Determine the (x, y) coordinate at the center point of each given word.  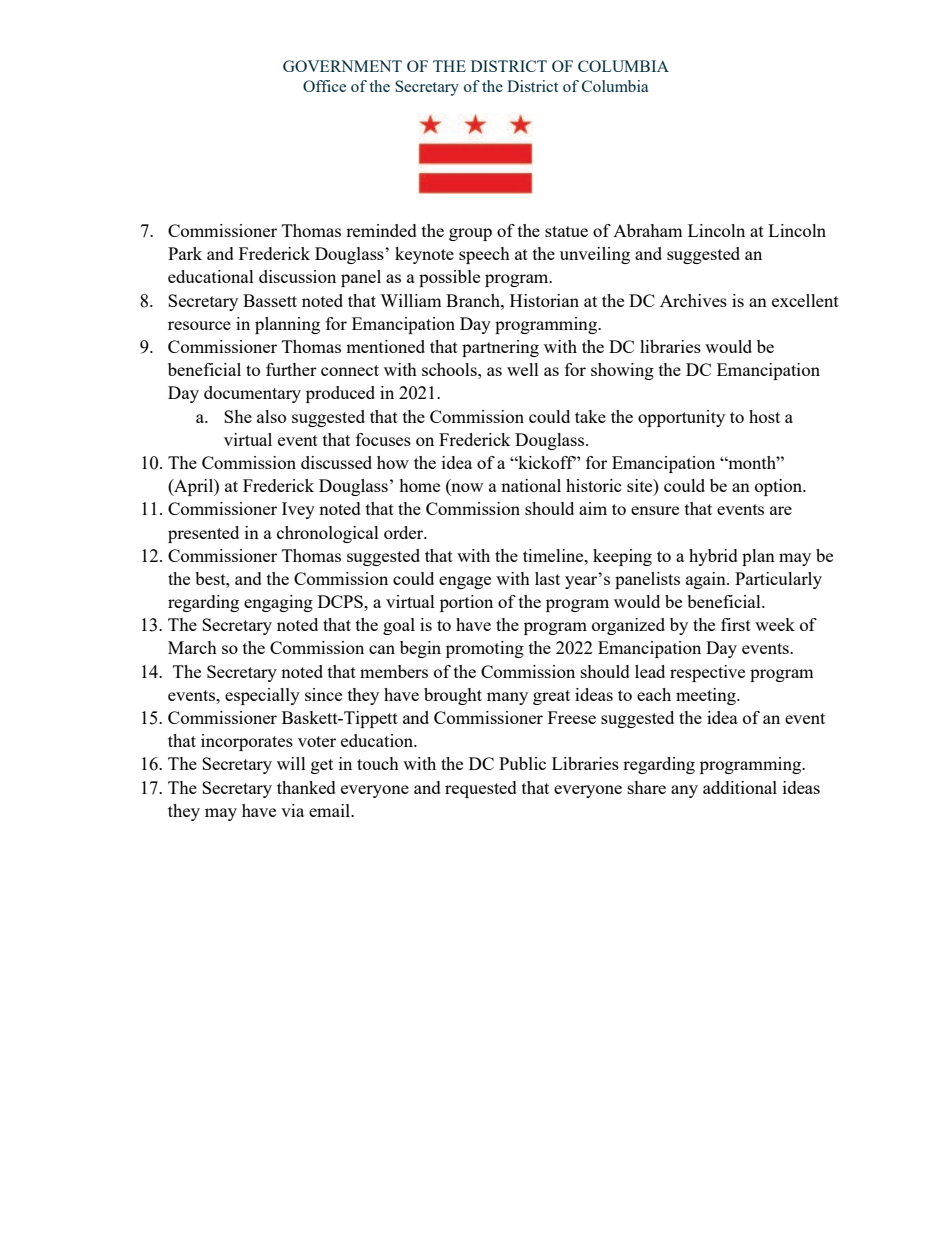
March (192, 647)
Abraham (648, 230)
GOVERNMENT (342, 66)
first (736, 624)
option (780, 487)
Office (324, 86)
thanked (306, 787)
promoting (485, 649)
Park (185, 253)
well (523, 369)
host (764, 416)
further (291, 369)
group (470, 234)
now (466, 489)
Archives (693, 300)
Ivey (298, 510)
